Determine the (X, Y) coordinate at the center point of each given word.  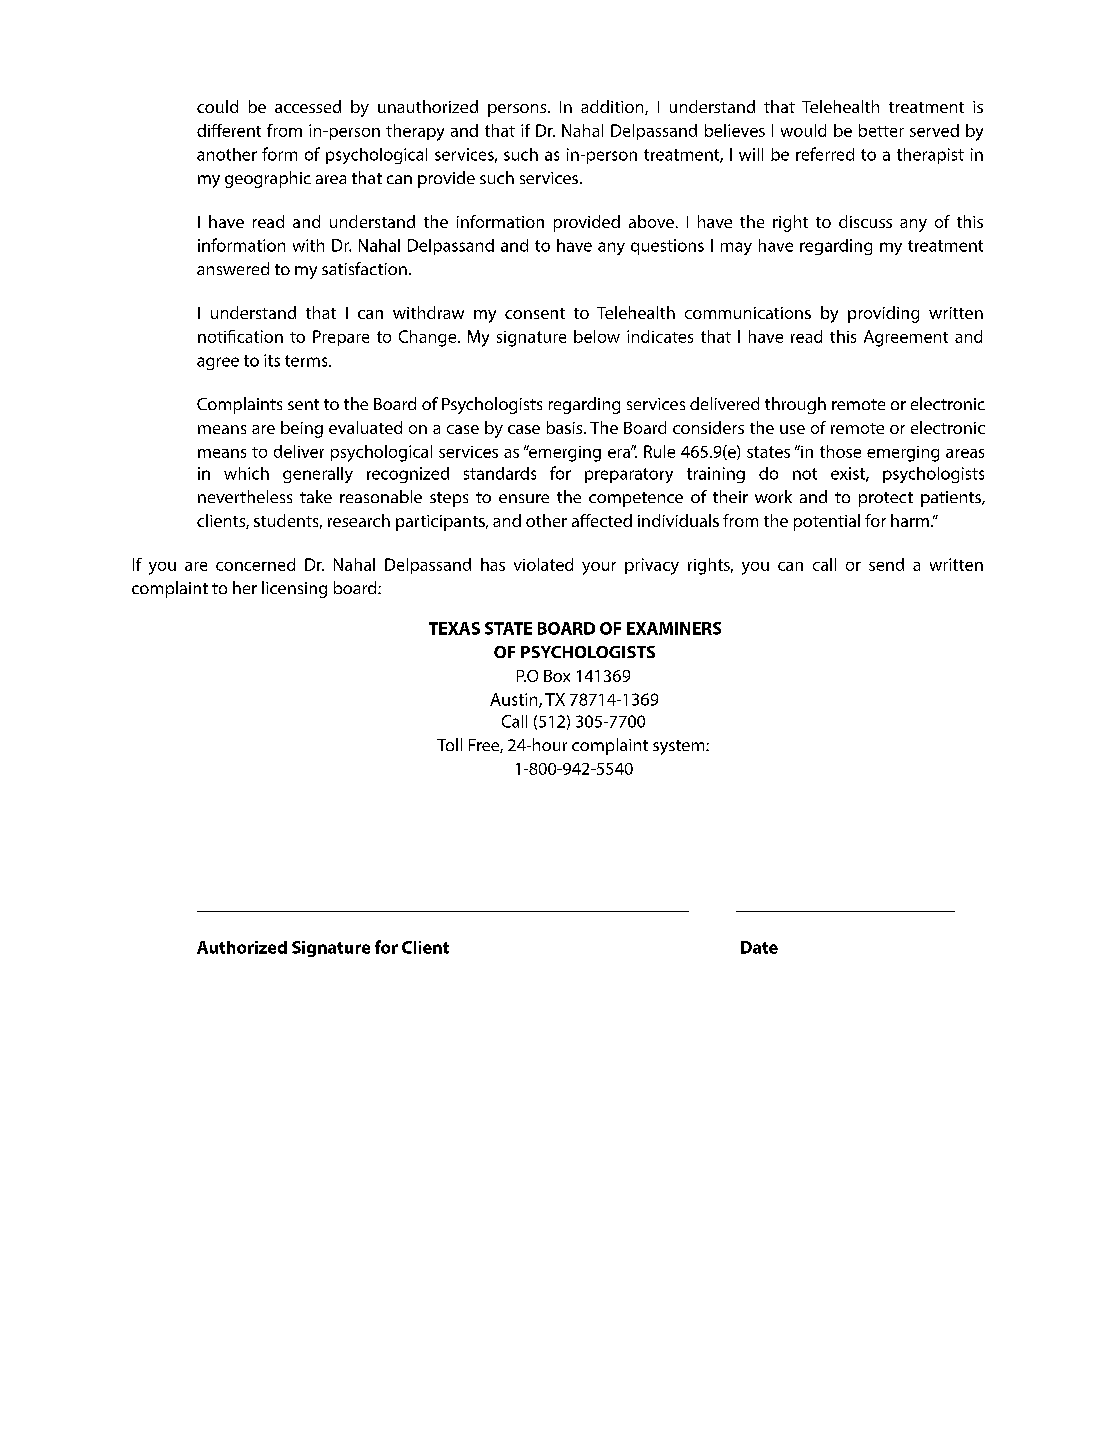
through (795, 405)
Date (759, 947)
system (680, 747)
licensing (294, 589)
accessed (308, 106)
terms (307, 361)
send (886, 564)
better (881, 130)
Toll (449, 744)
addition (613, 107)
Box (557, 676)
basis (566, 427)
